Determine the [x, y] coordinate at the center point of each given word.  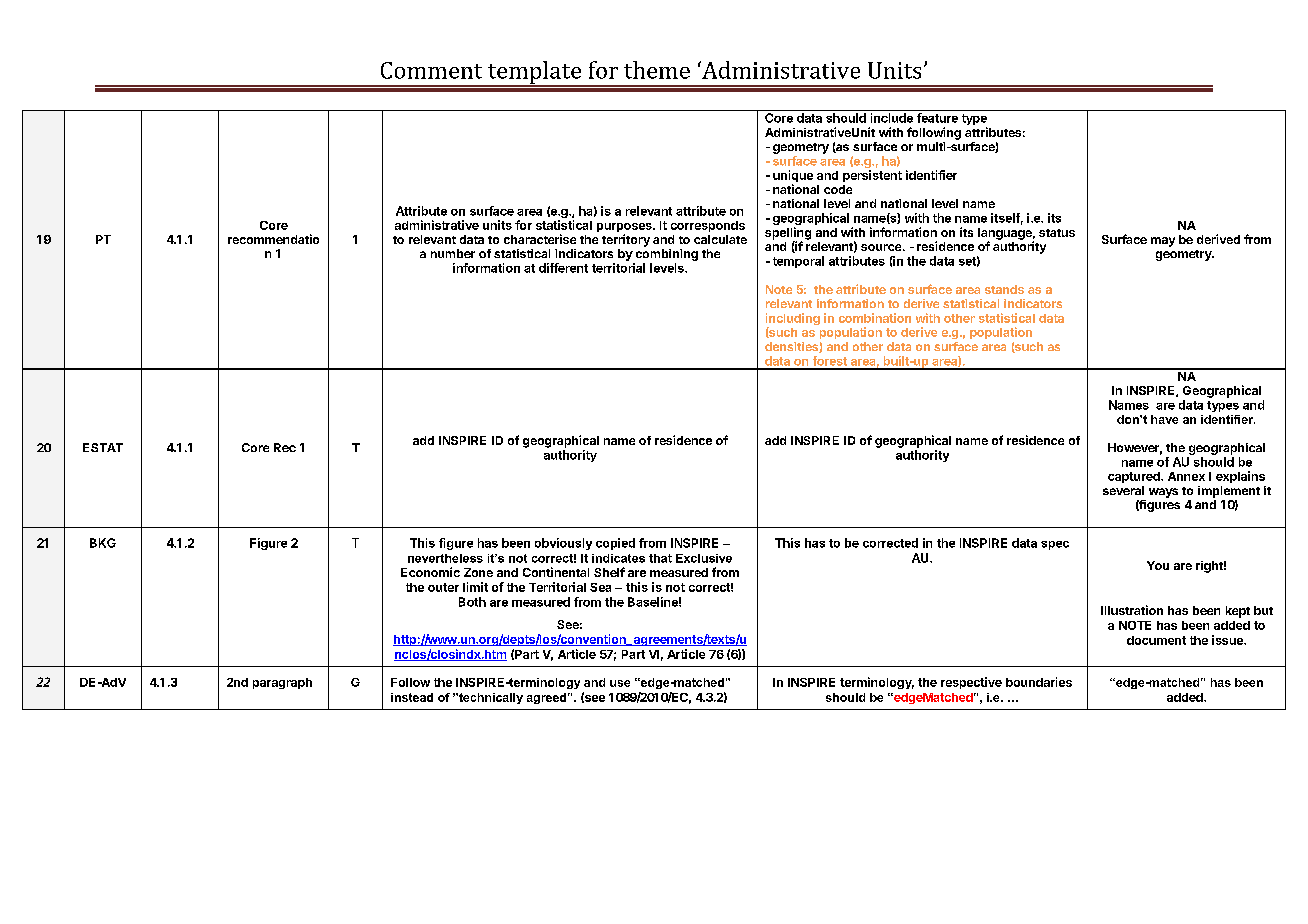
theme [657, 70]
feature [937, 118]
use [620, 683]
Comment [431, 70]
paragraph [282, 683]
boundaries [1039, 682]
